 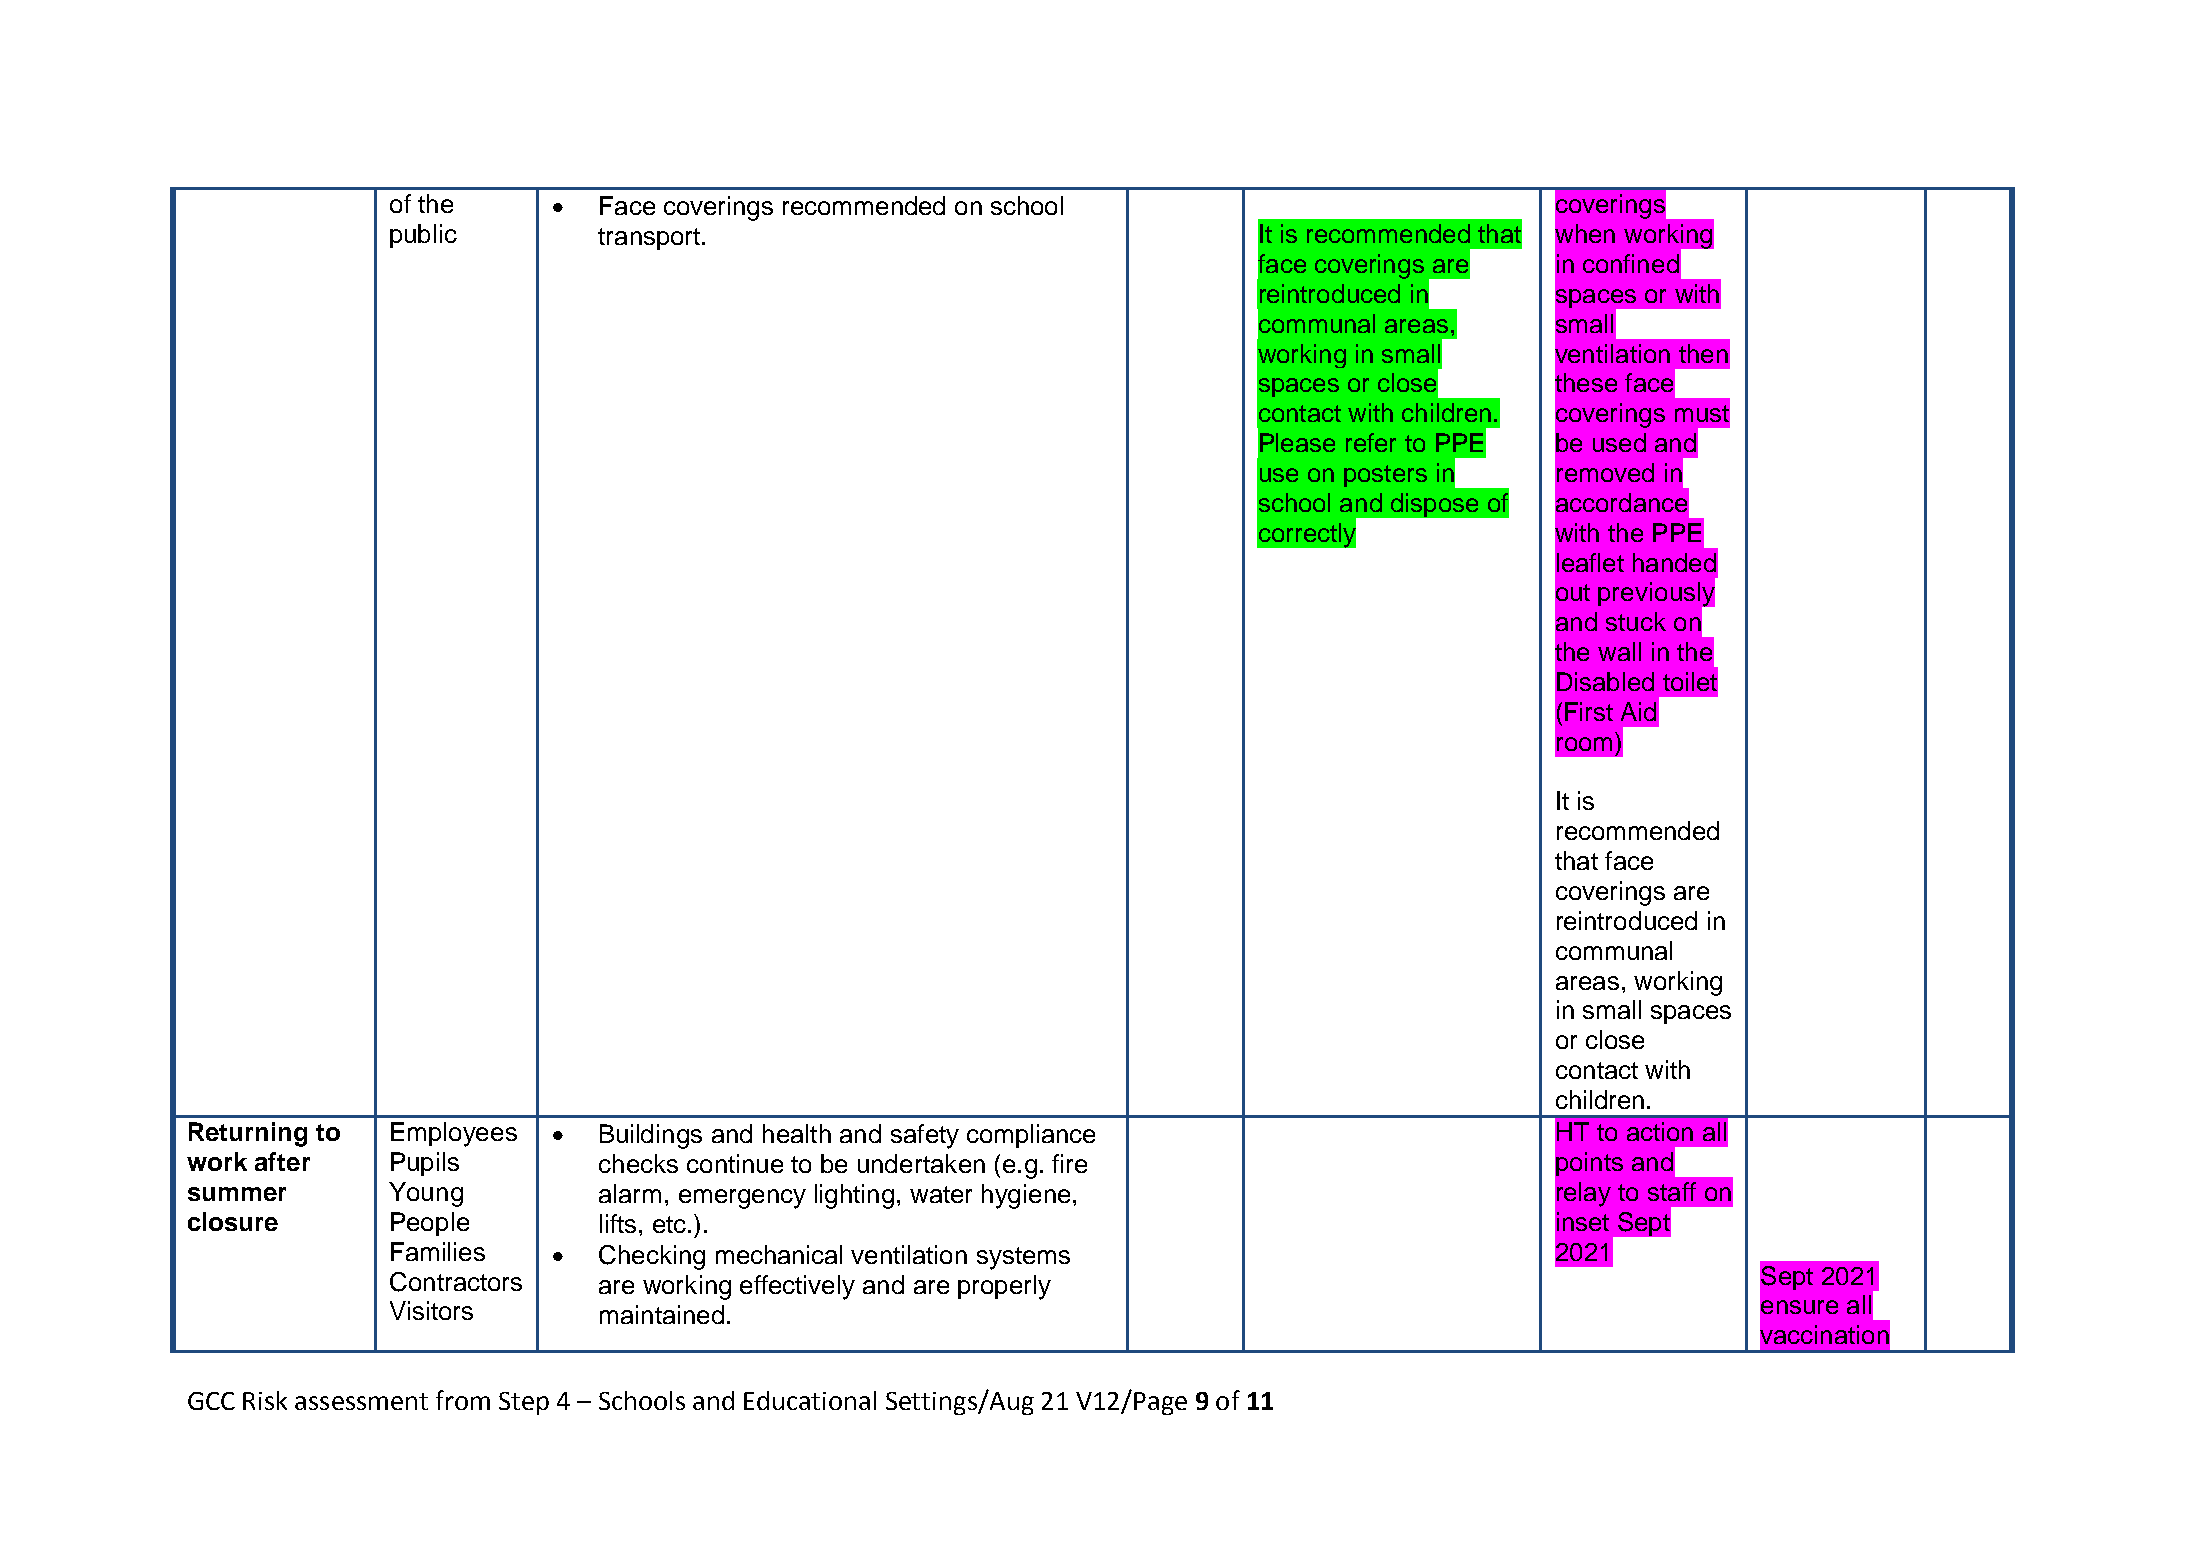 What do you see at coordinates (1385, 476) in the page?
I see `posters` at bounding box center [1385, 476].
